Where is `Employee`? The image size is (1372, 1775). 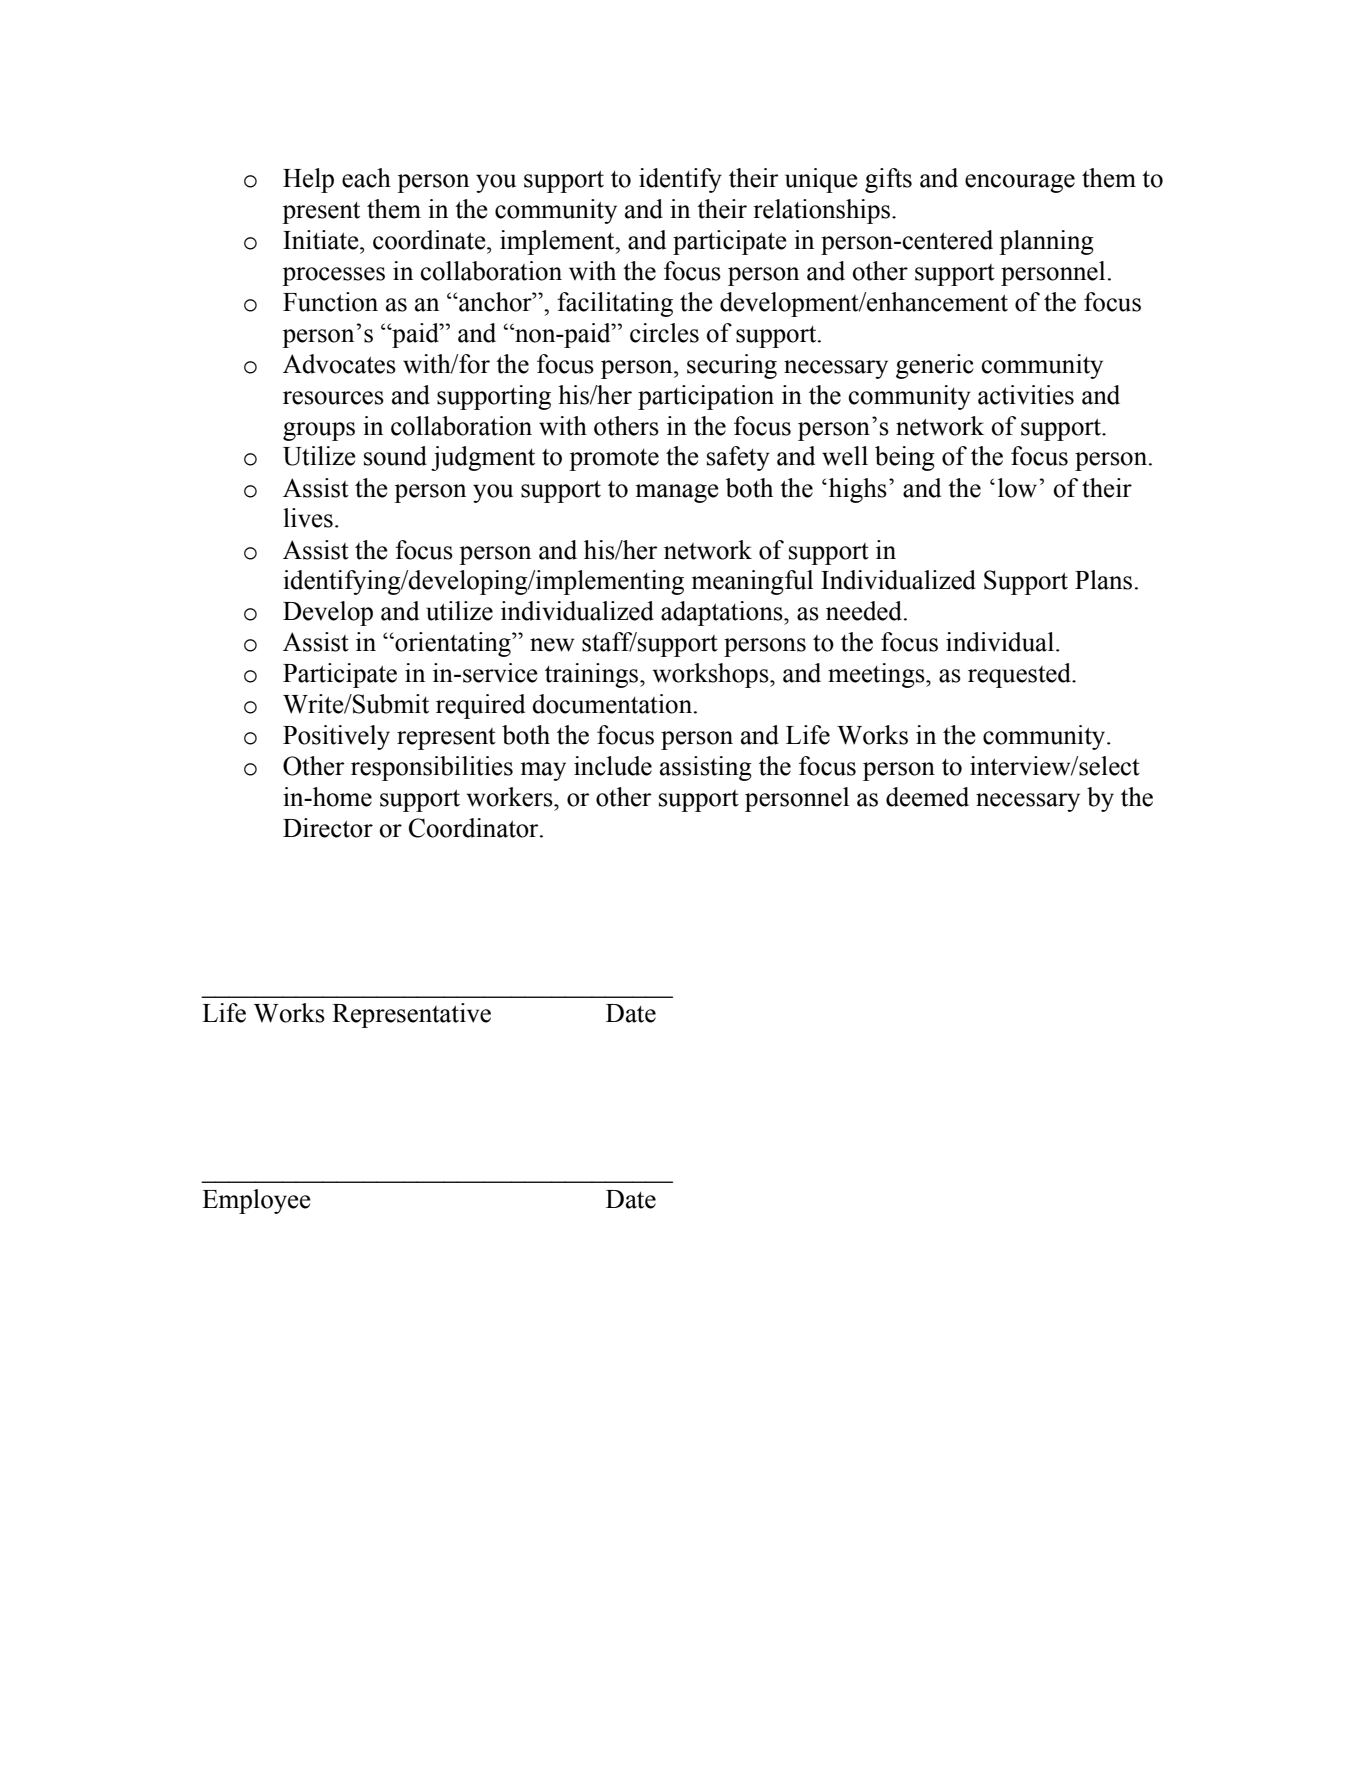
Employee is located at coordinates (256, 1201).
